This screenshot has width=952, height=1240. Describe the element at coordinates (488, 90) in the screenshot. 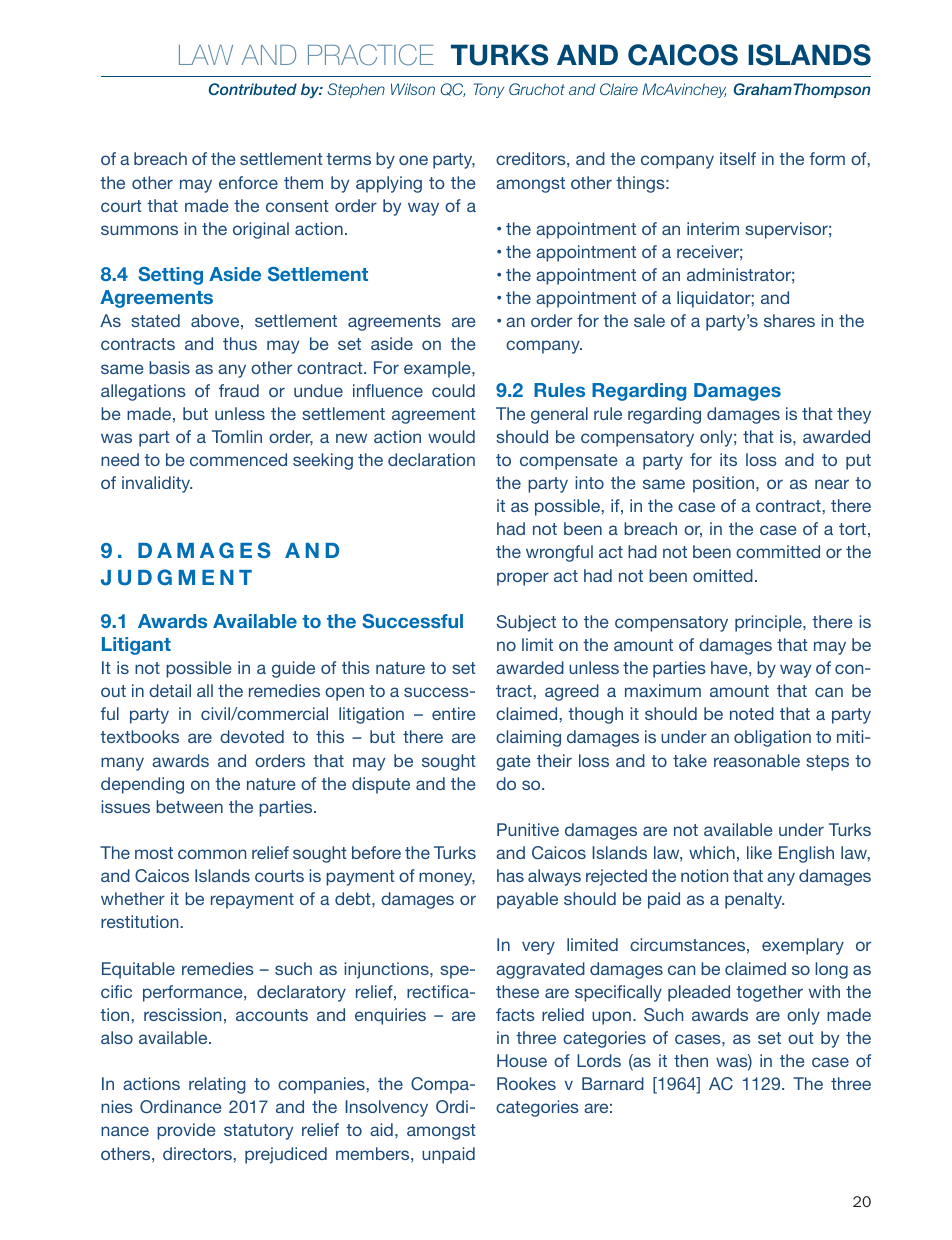

I see `Tony` at that location.
